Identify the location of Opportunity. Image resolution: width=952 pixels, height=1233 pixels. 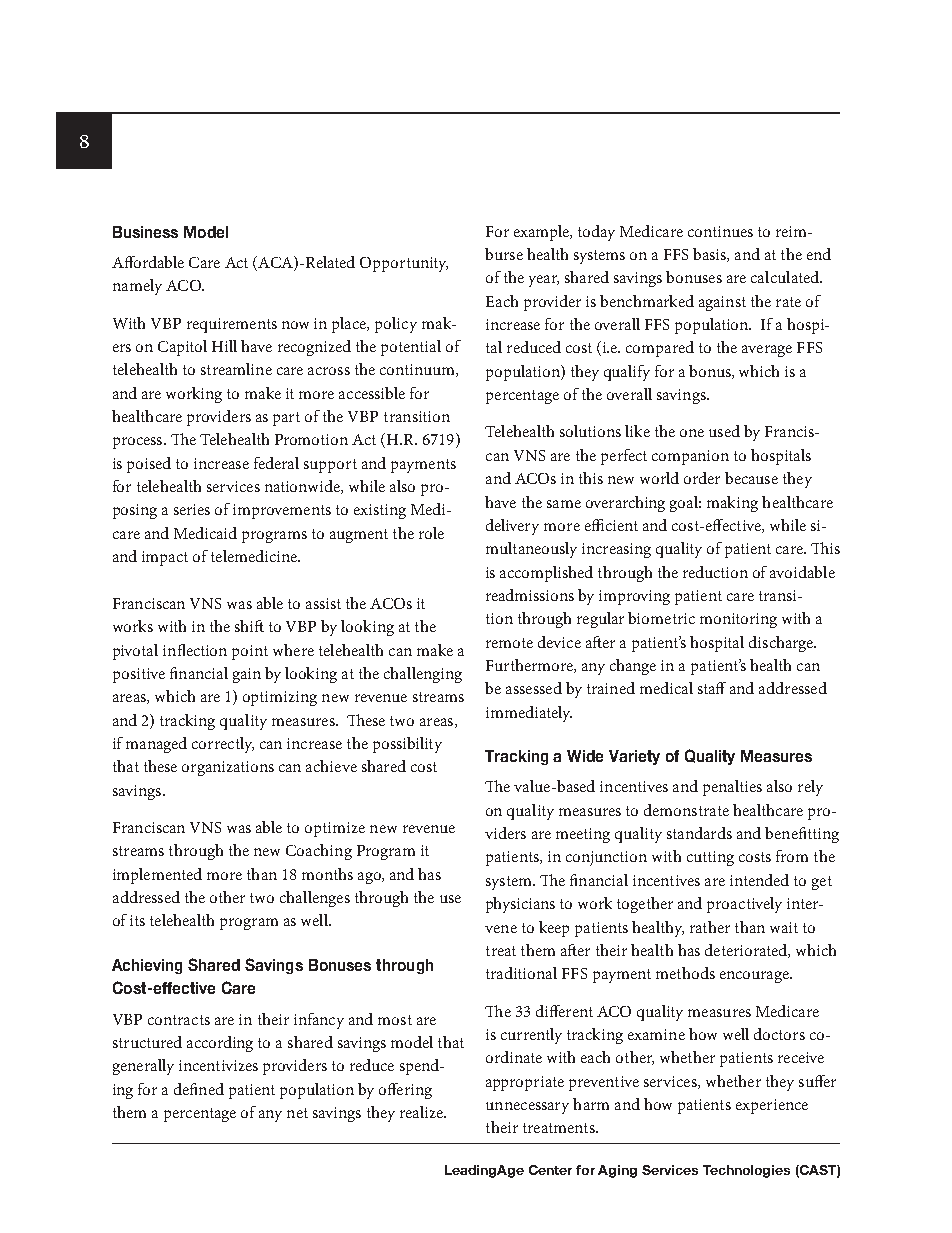
(404, 264).
